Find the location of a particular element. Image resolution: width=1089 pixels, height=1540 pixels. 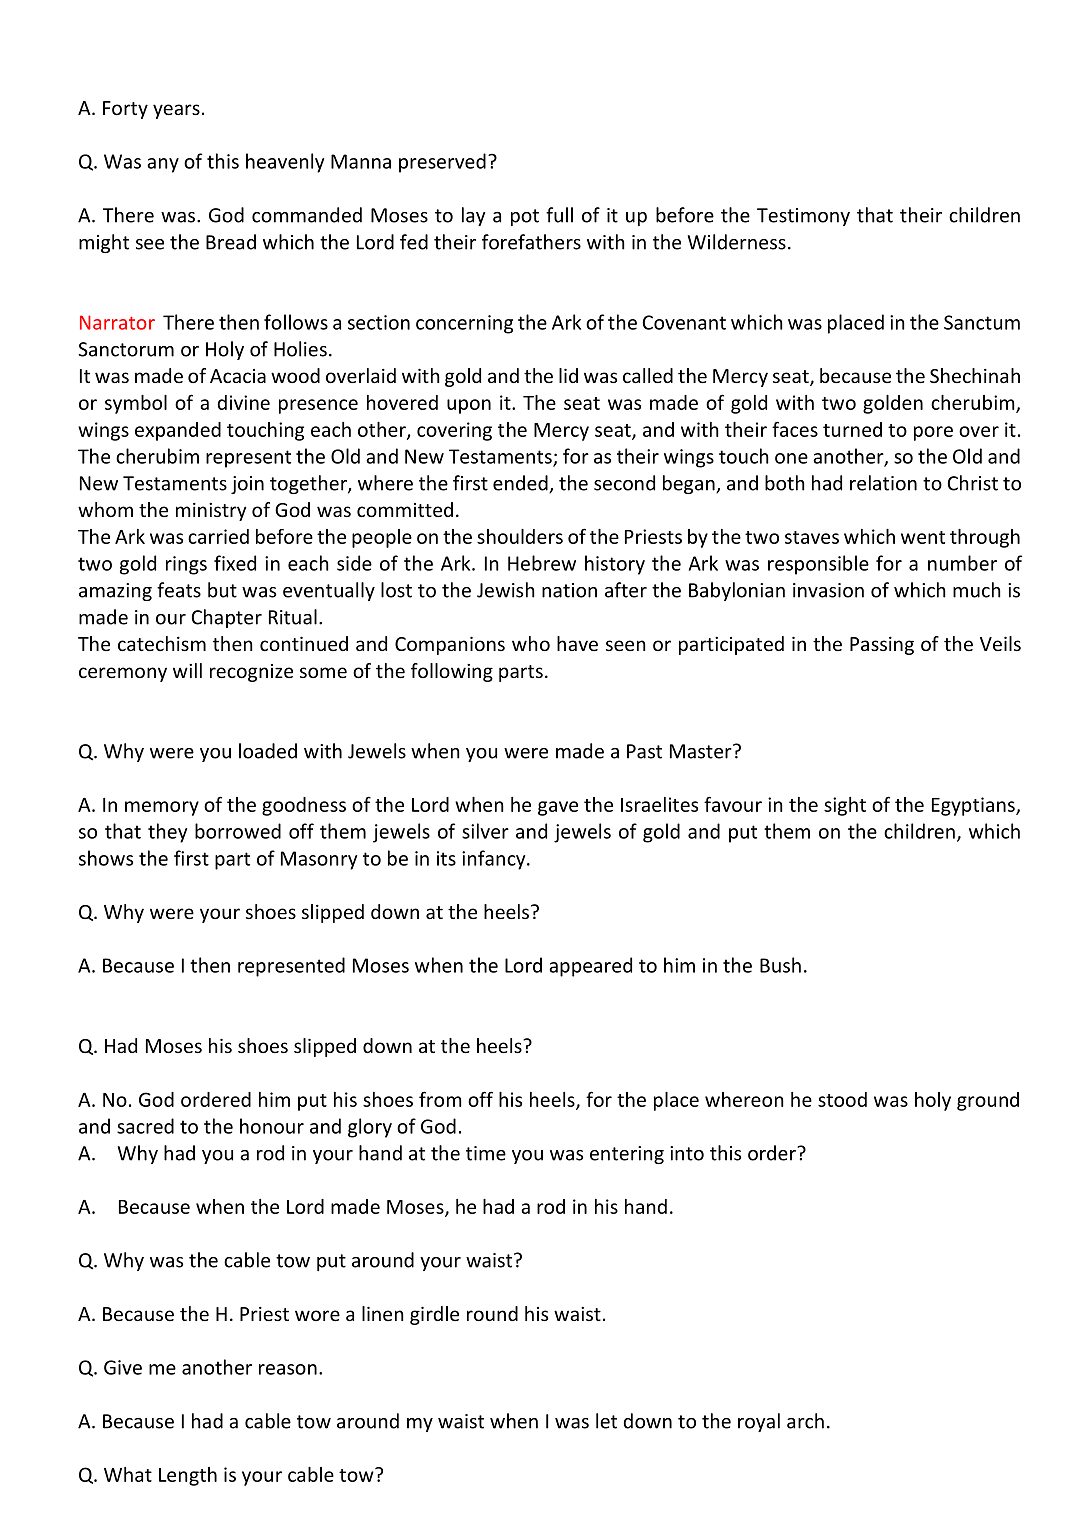

full is located at coordinates (559, 215).
